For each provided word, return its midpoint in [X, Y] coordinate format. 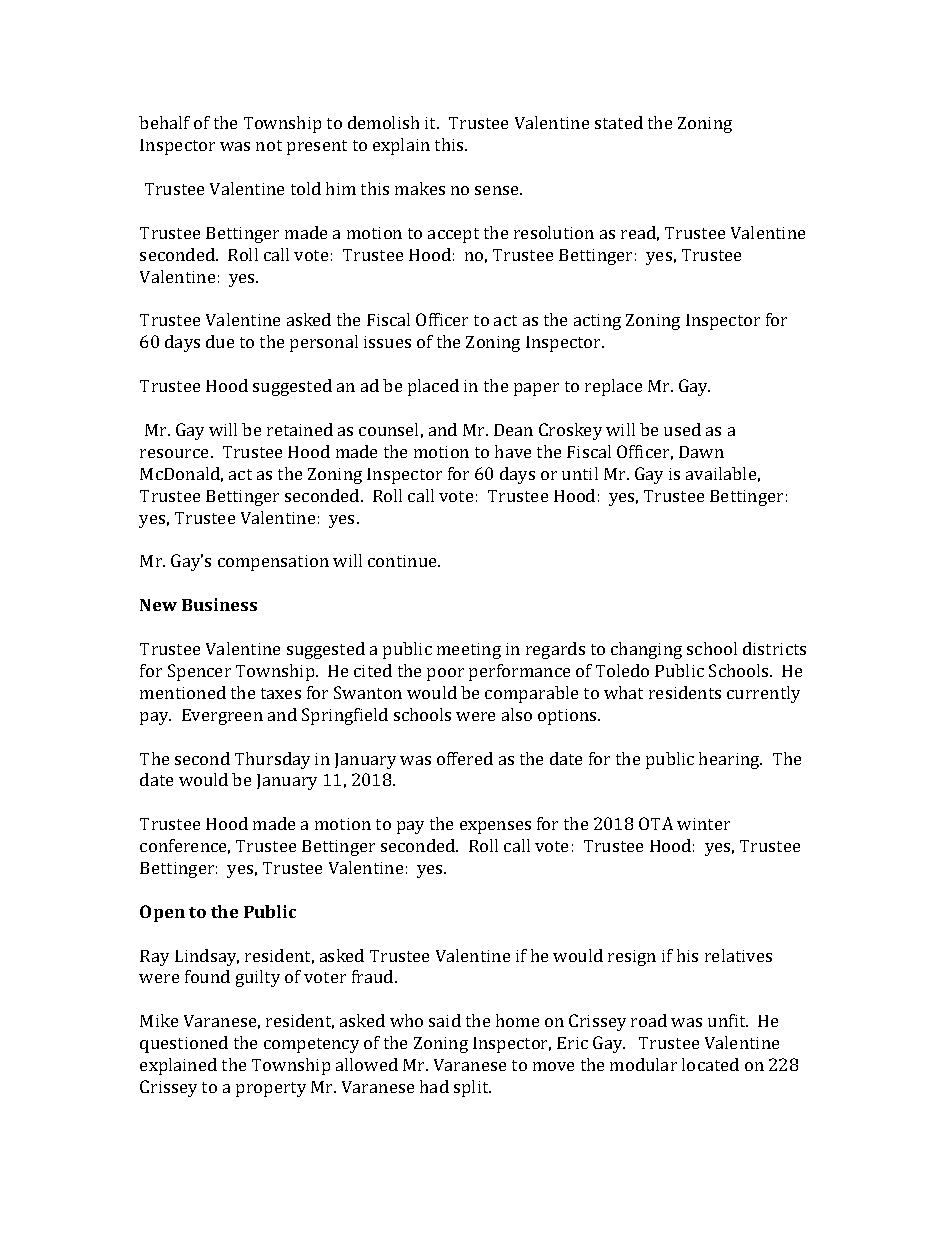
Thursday [272, 760]
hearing [730, 760]
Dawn [701, 452]
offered [465, 758]
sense [498, 190]
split [472, 1088]
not [269, 145]
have [513, 451]
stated [619, 122]
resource [176, 453]
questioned [184, 1044]
